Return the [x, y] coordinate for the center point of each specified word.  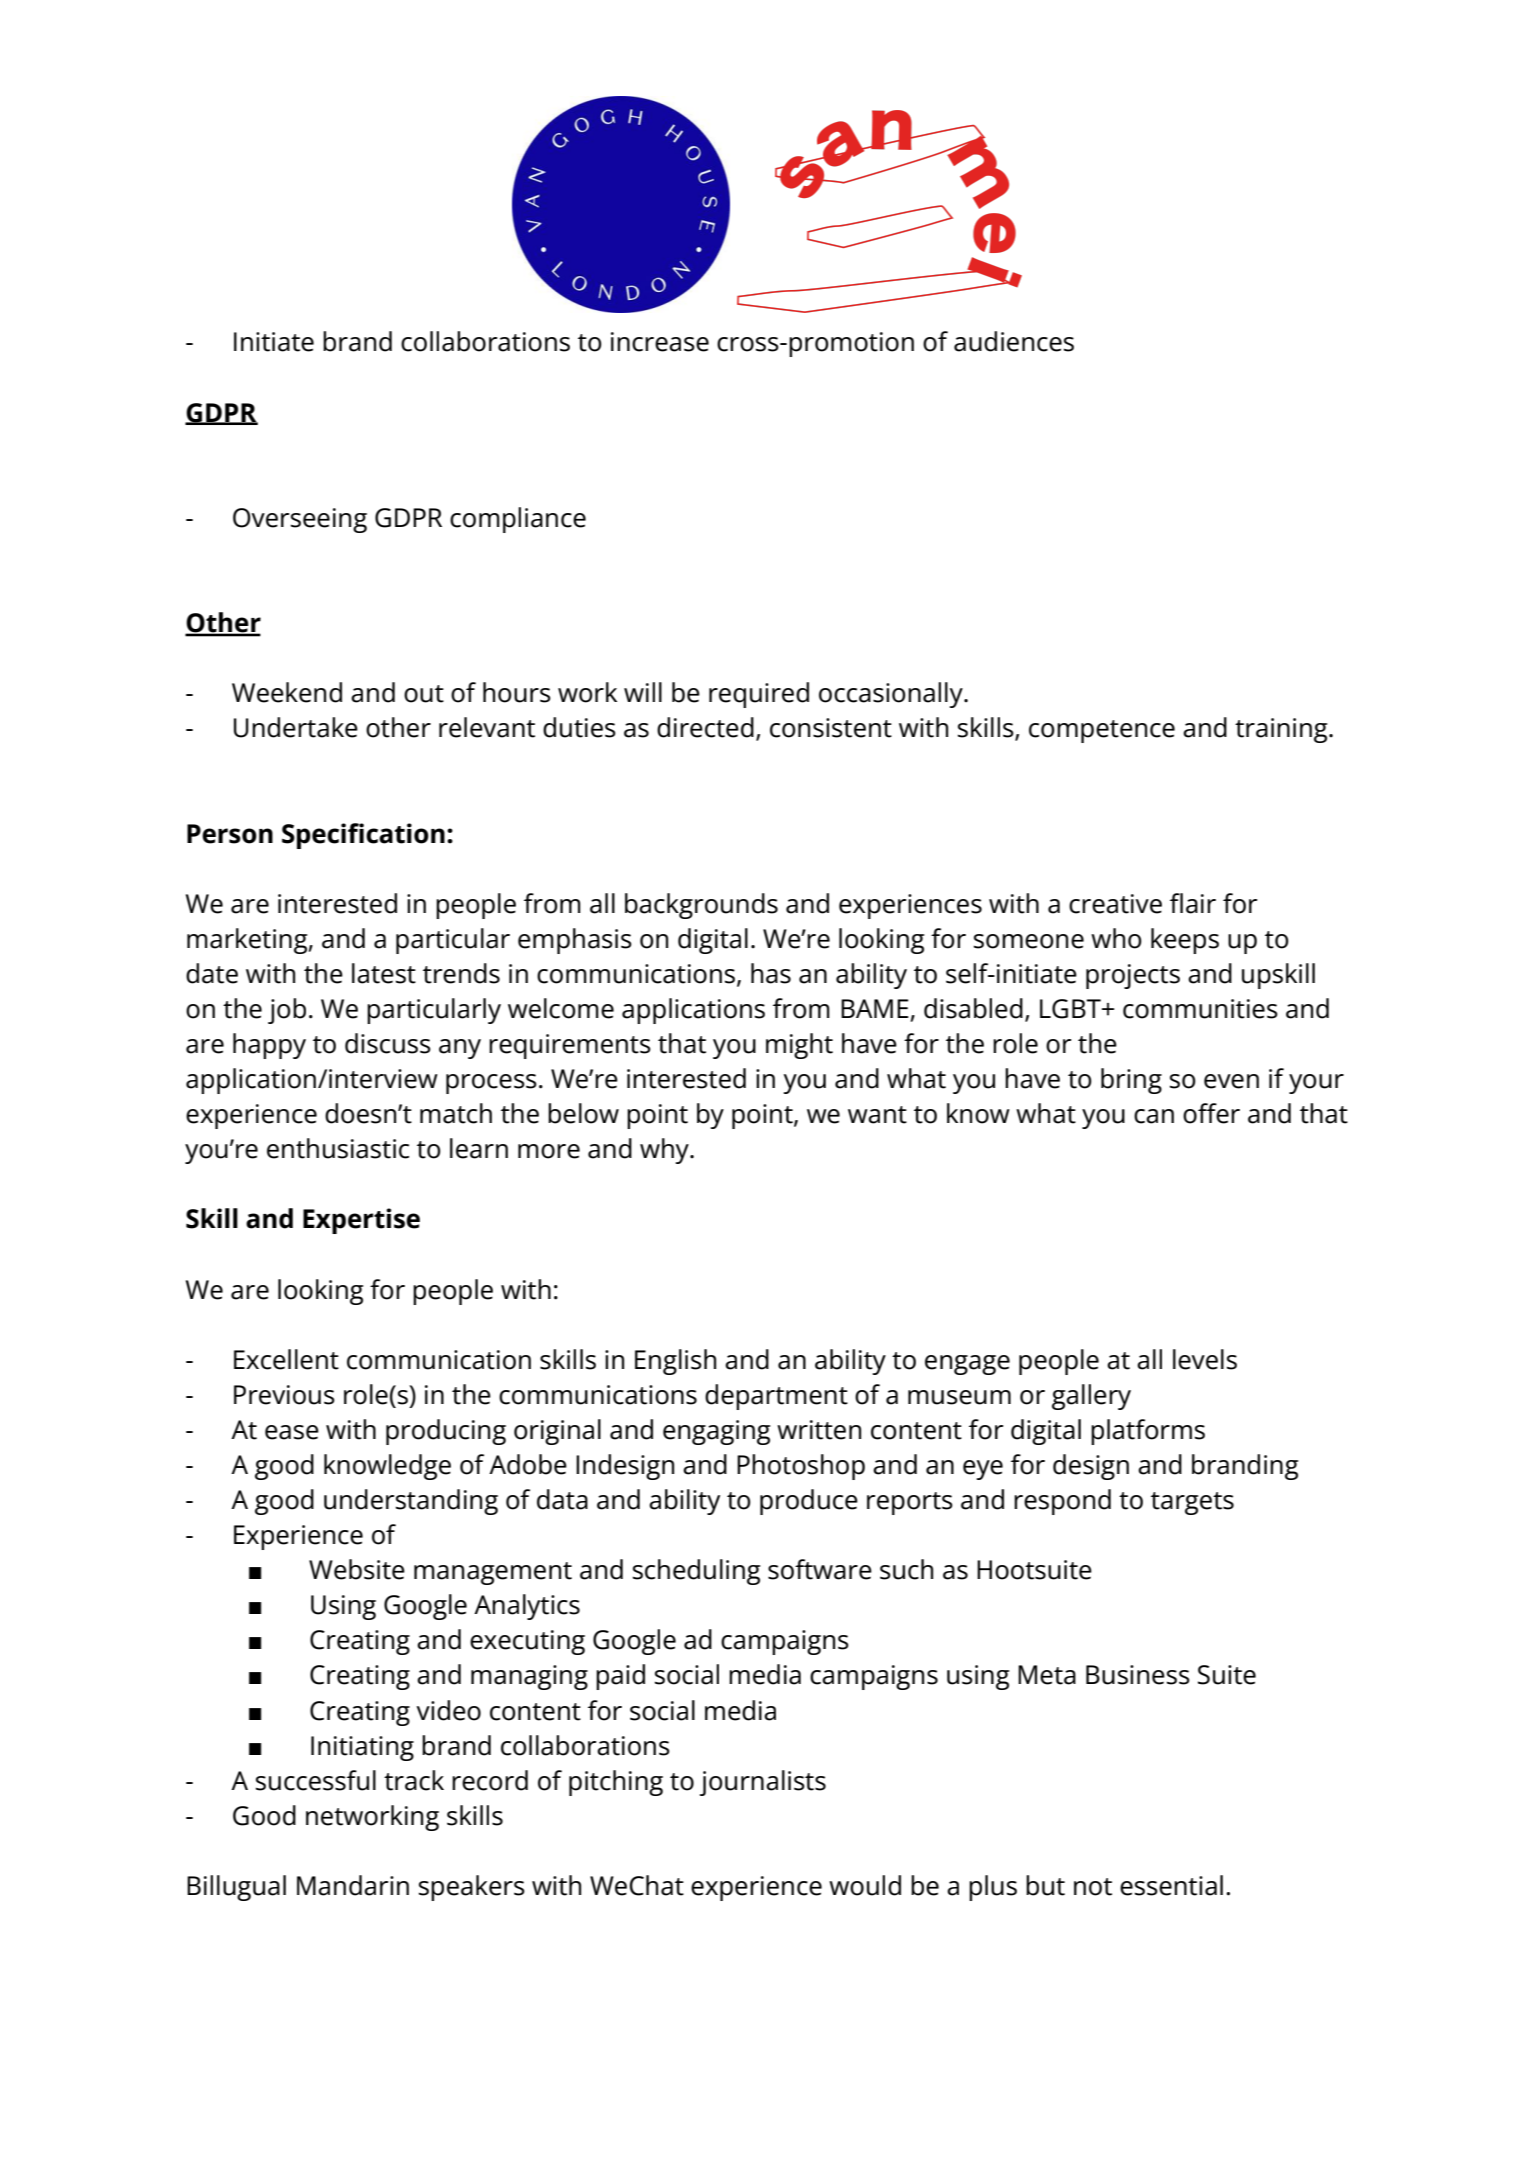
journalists [763, 1783]
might [799, 1046]
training [1282, 730]
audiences [1014, 341]
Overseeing [300, 520]
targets [1192, 1503]
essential [1171, 1885]
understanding [411, 1502]
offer [1211, 1113]
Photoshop [801, 1467]
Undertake [296, 727]
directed [705, 727]
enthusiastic [338, 1148]
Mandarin [353, 1885]
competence [1102, 731]
